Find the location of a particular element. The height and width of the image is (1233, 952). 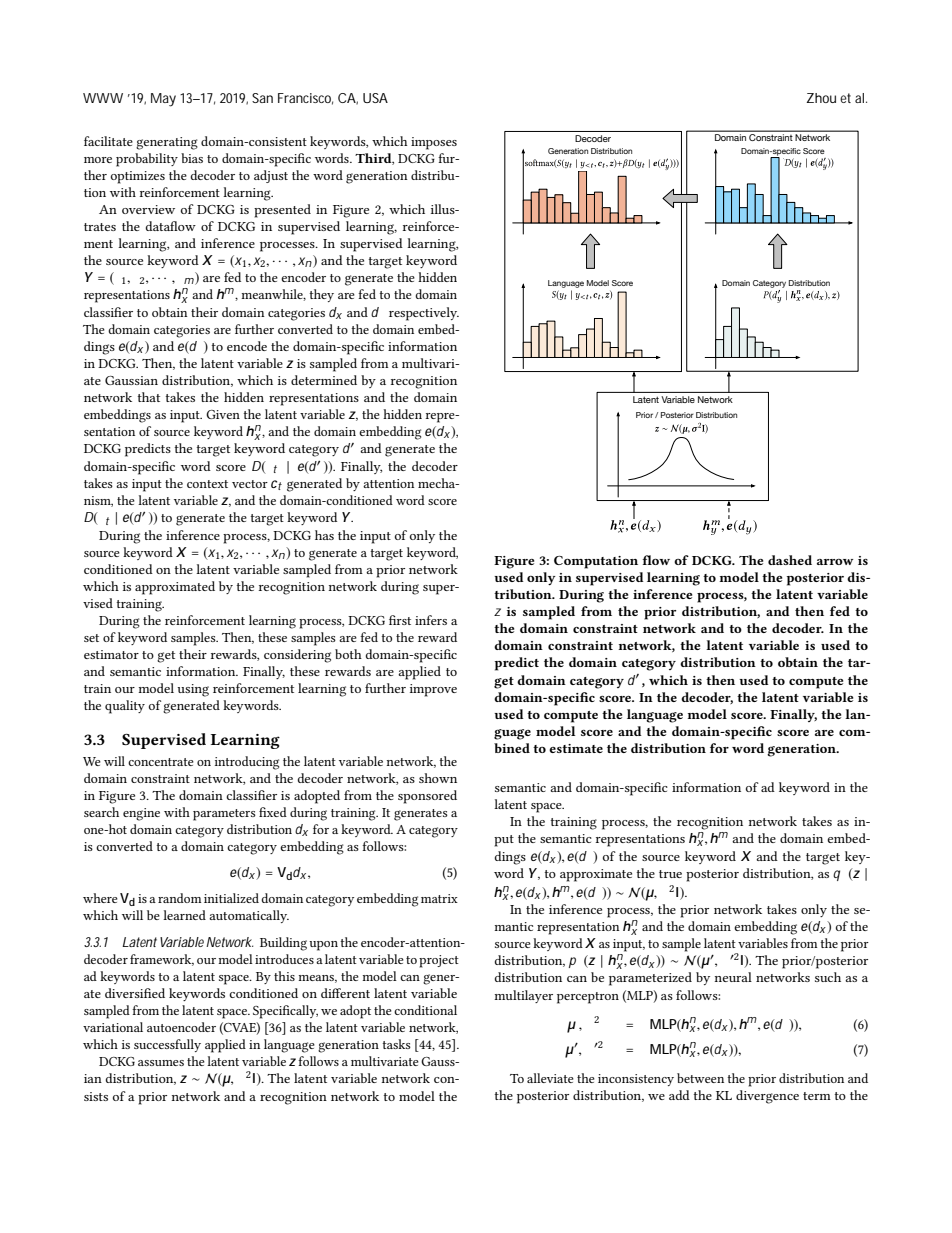

dashed is located at coordinates (790, 560).
